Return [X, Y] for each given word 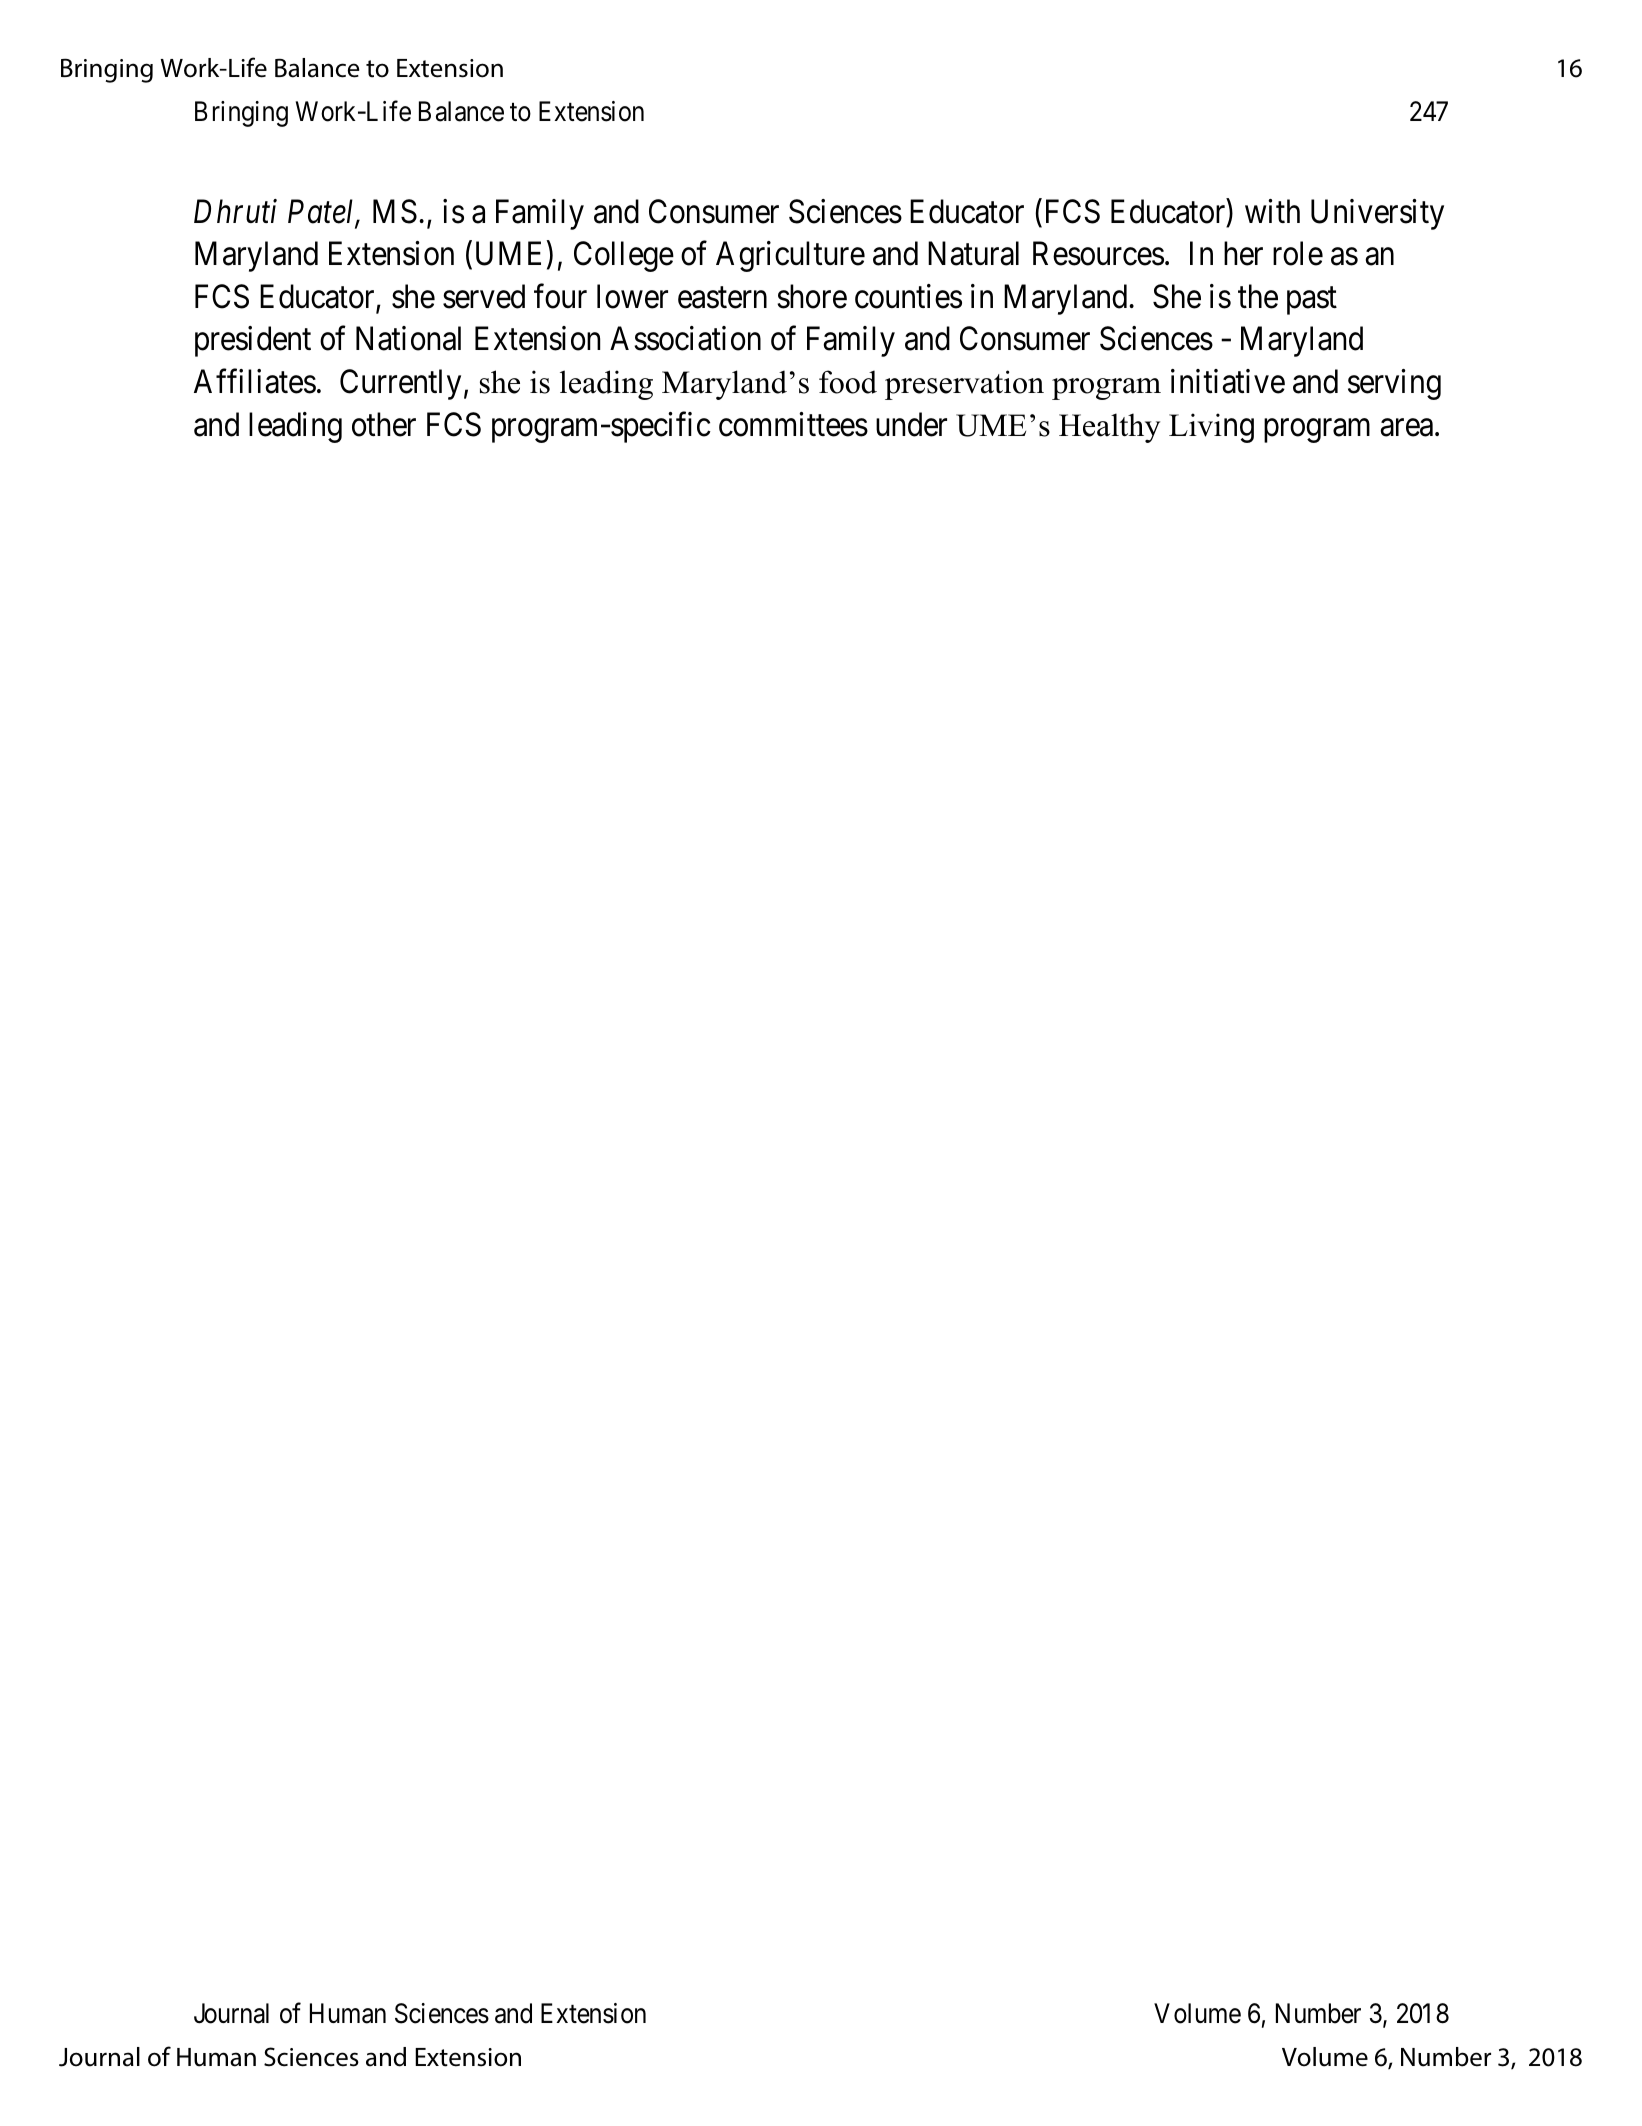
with [1272, 211]
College [624, 256]
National [408, 338]
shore [812, 296]
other [384, 424]
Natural [973, 253]
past [1312, 301]
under [911, 424]
